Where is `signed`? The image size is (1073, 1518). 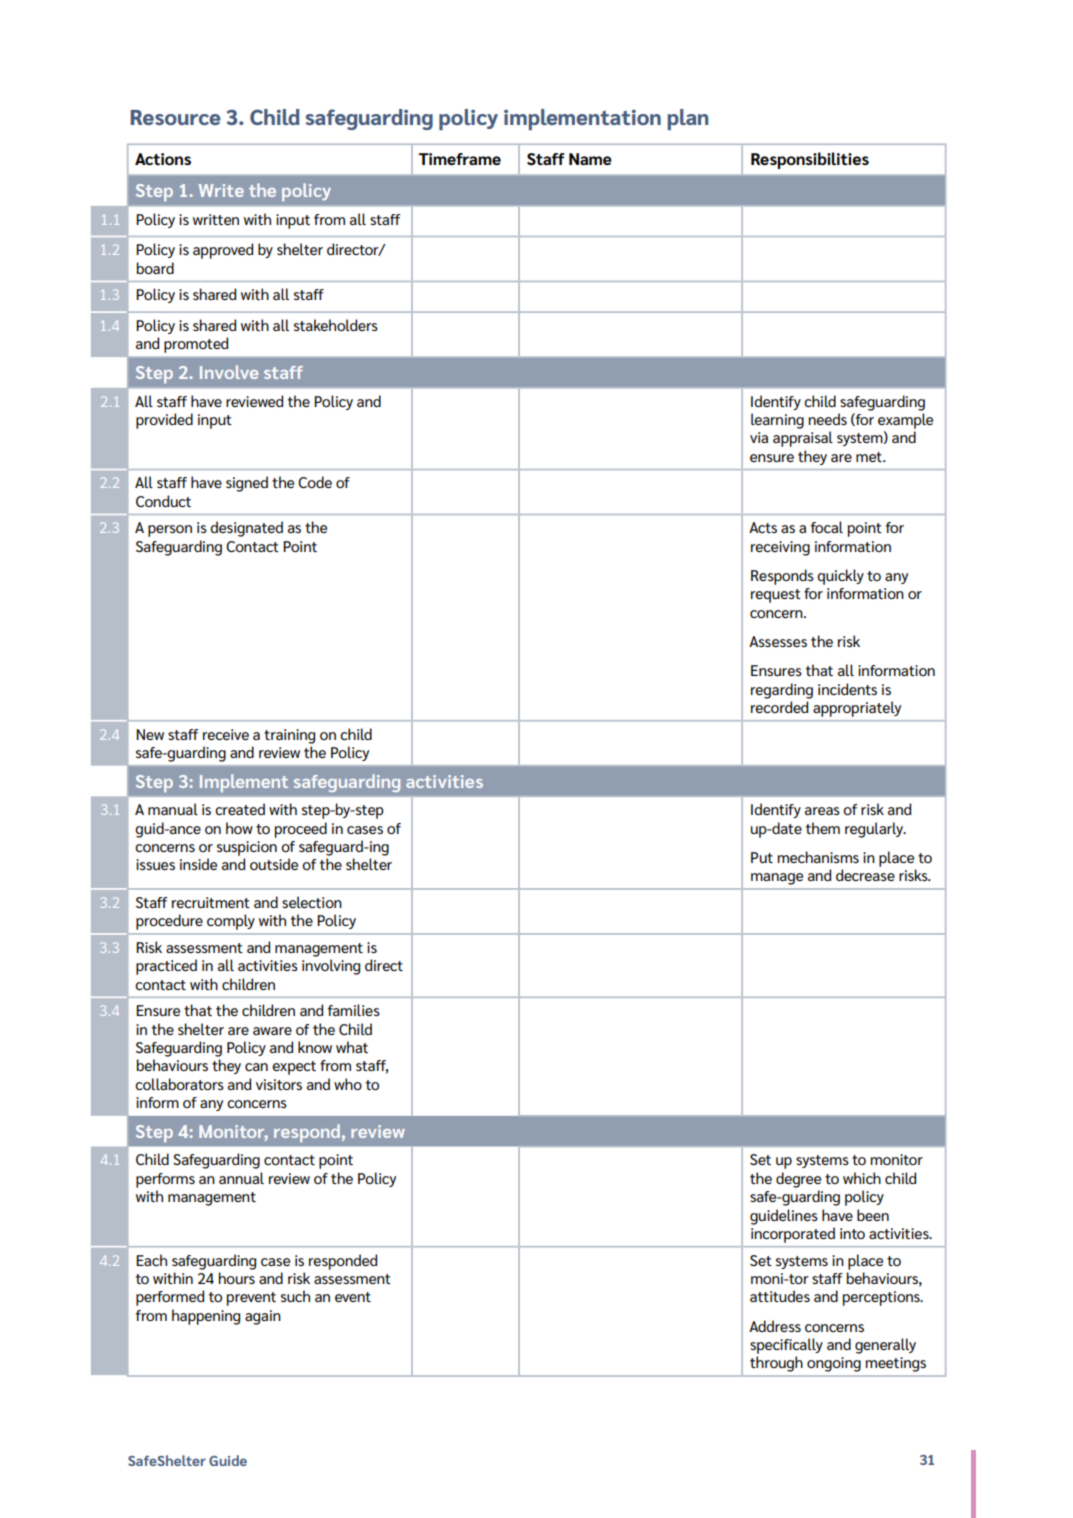 signed is located at coordinates (247, 484).
